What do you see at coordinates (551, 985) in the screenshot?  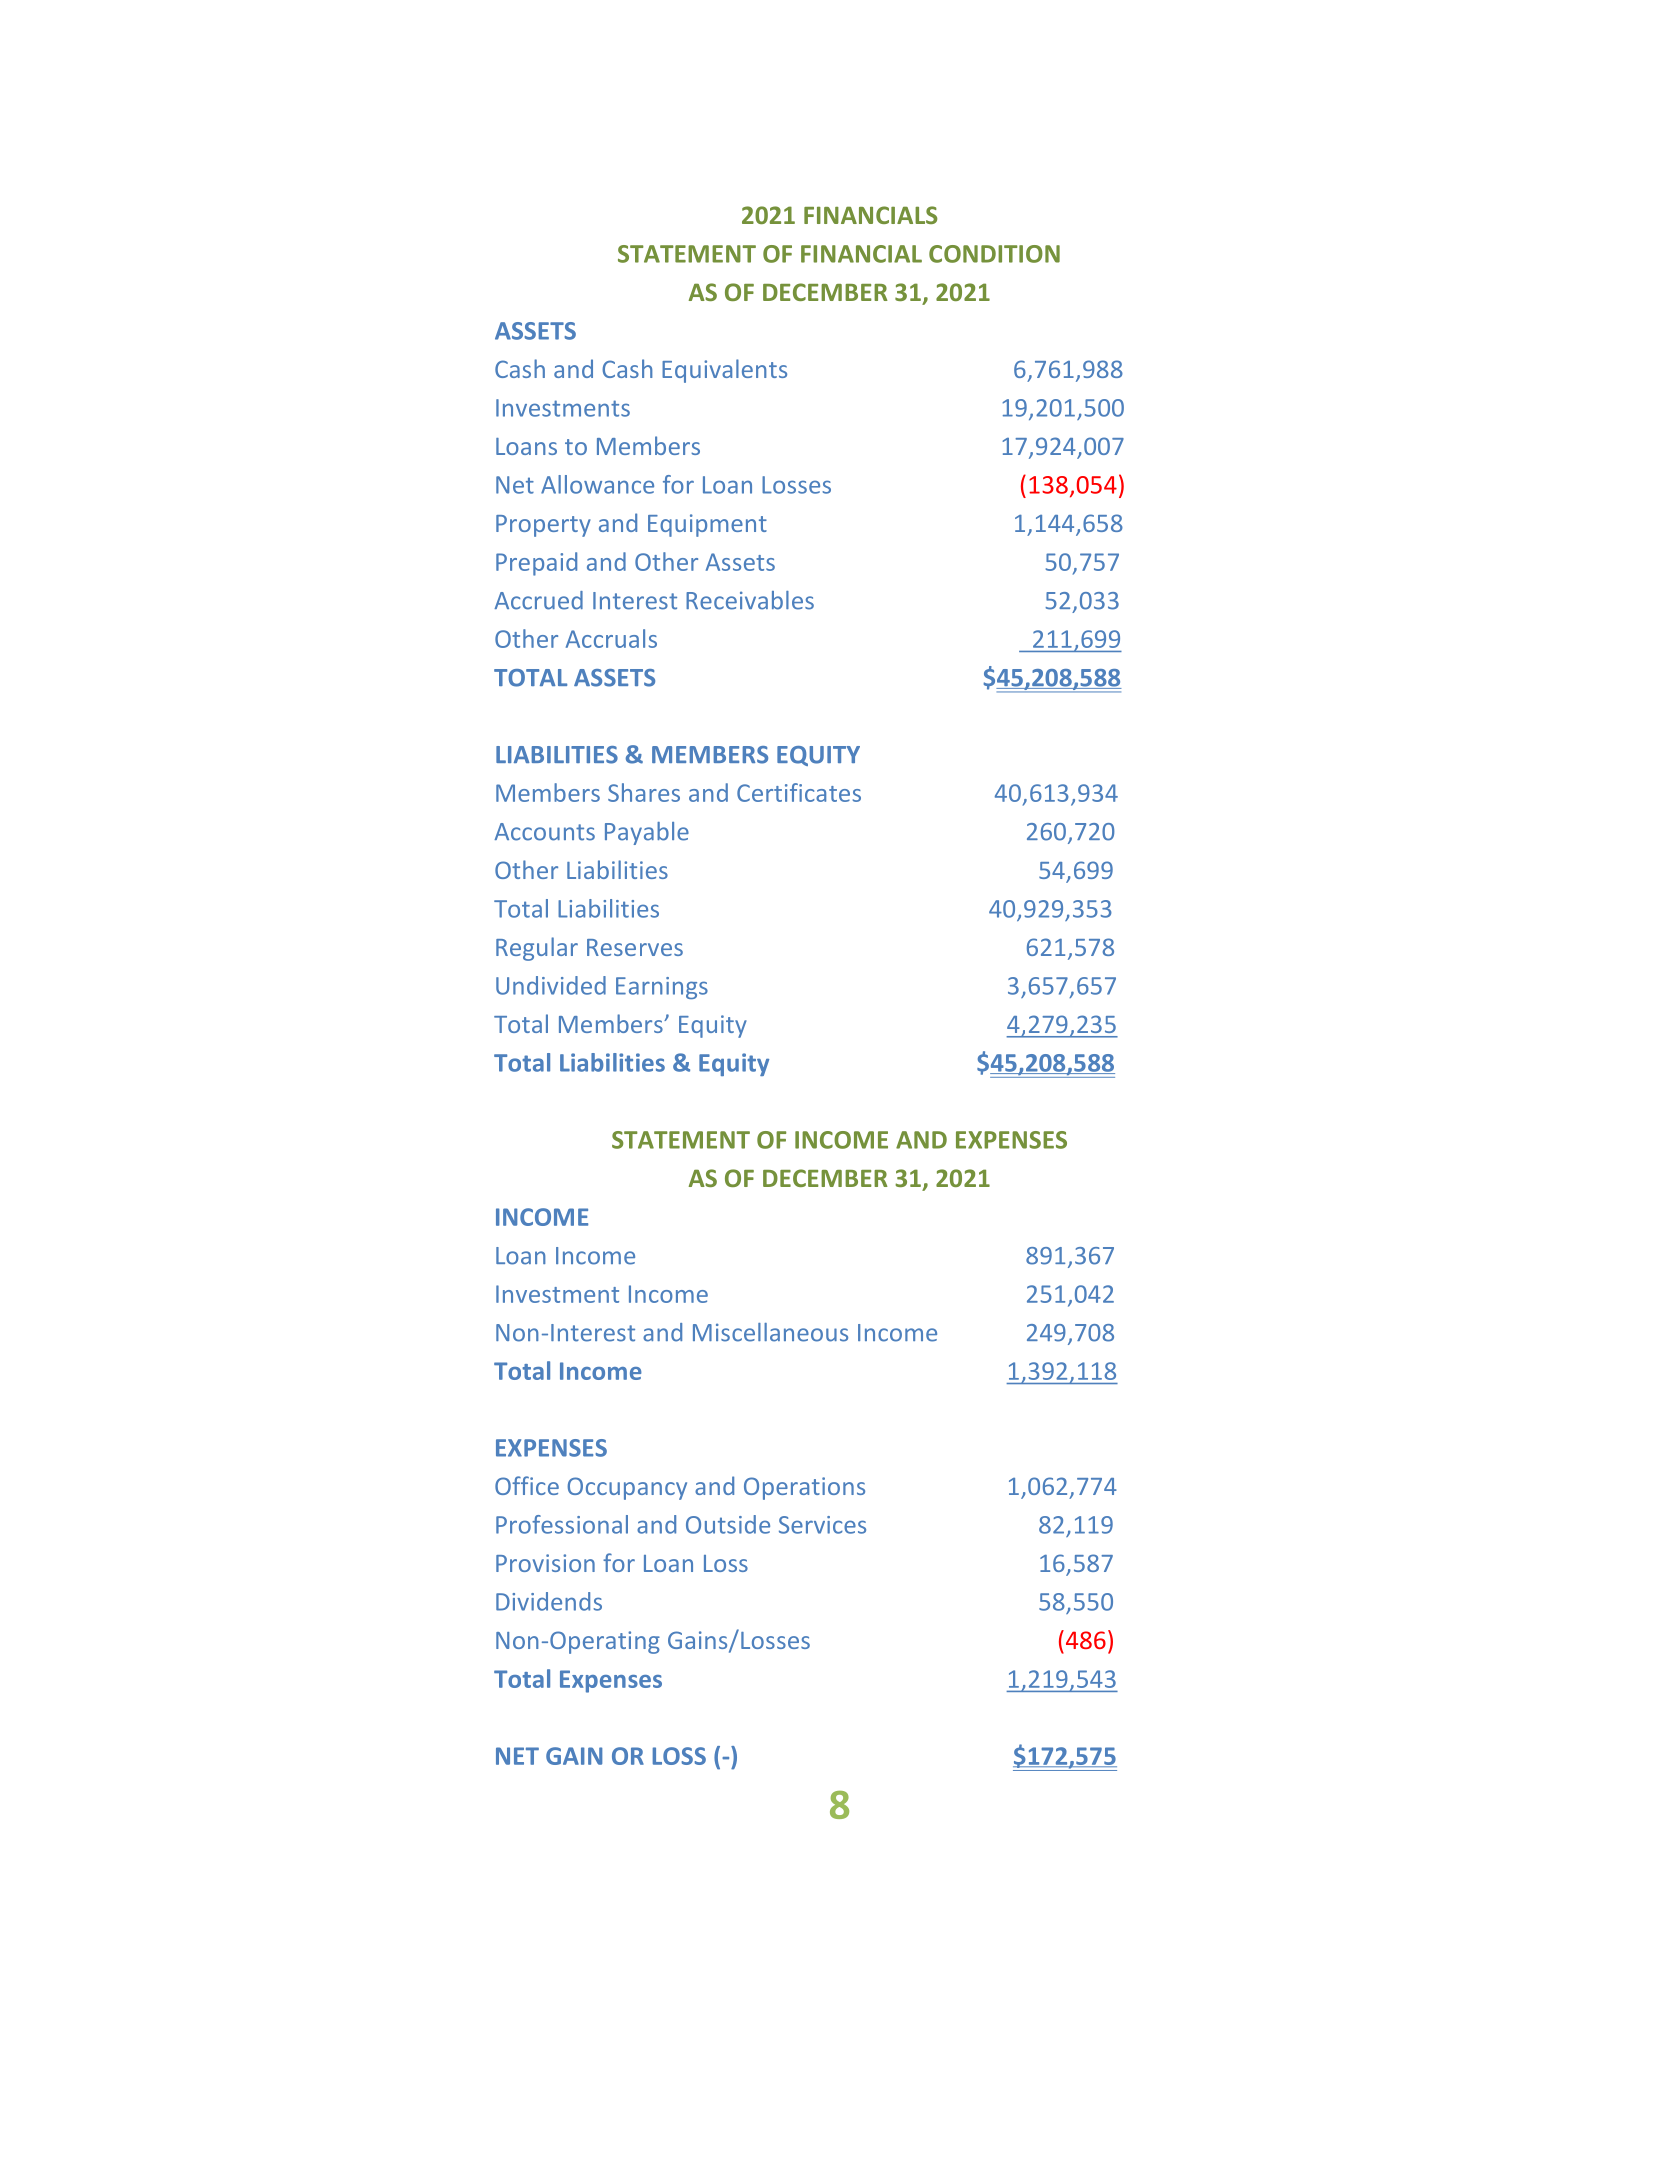 I see `Undivided` at bounding box center [551, 985].
